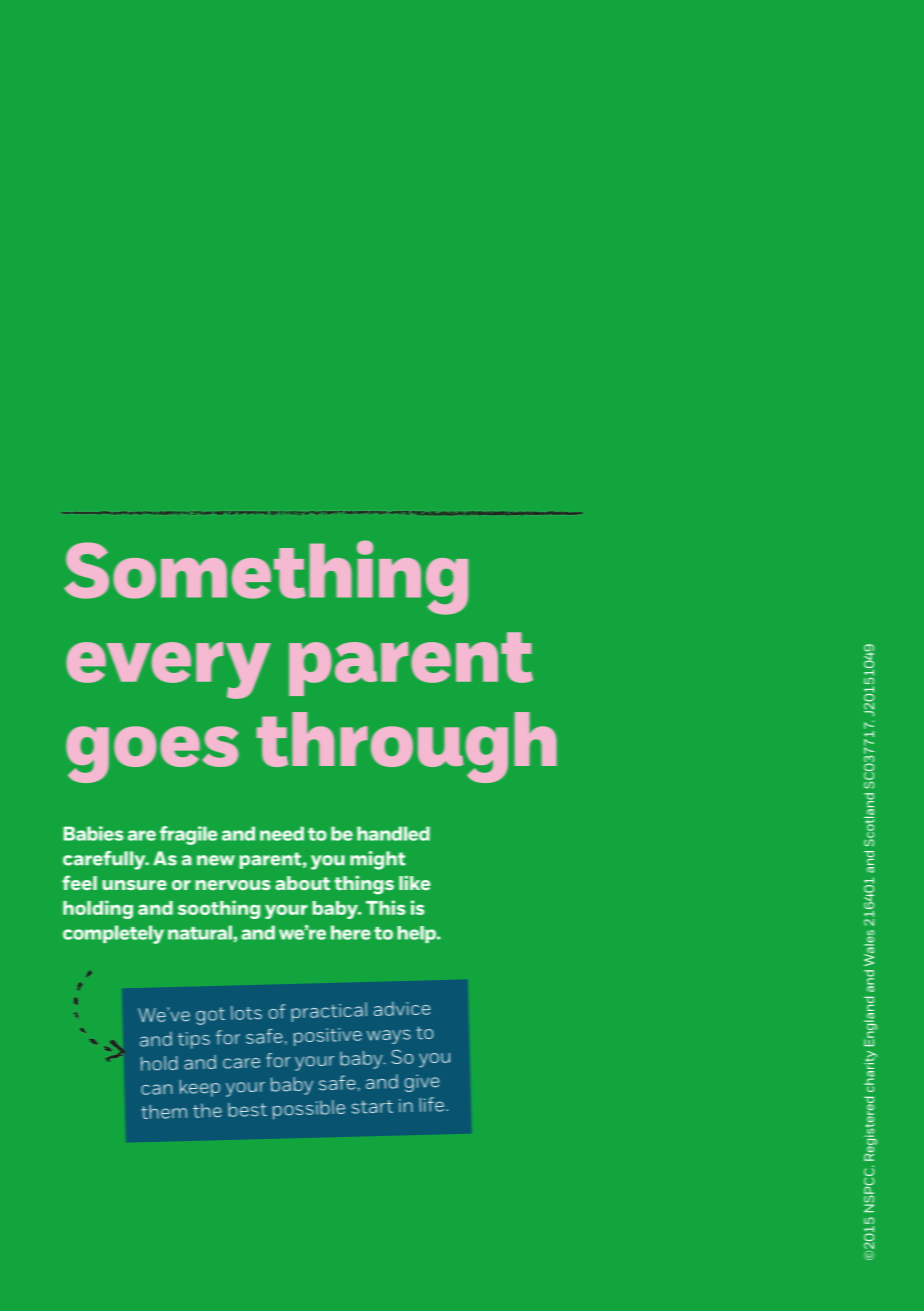 This screenshot has width=924, height=1311. What do you see at coordinates (282, 833) in the screenshot?
I see `need` at bounding box center [282, 833].
